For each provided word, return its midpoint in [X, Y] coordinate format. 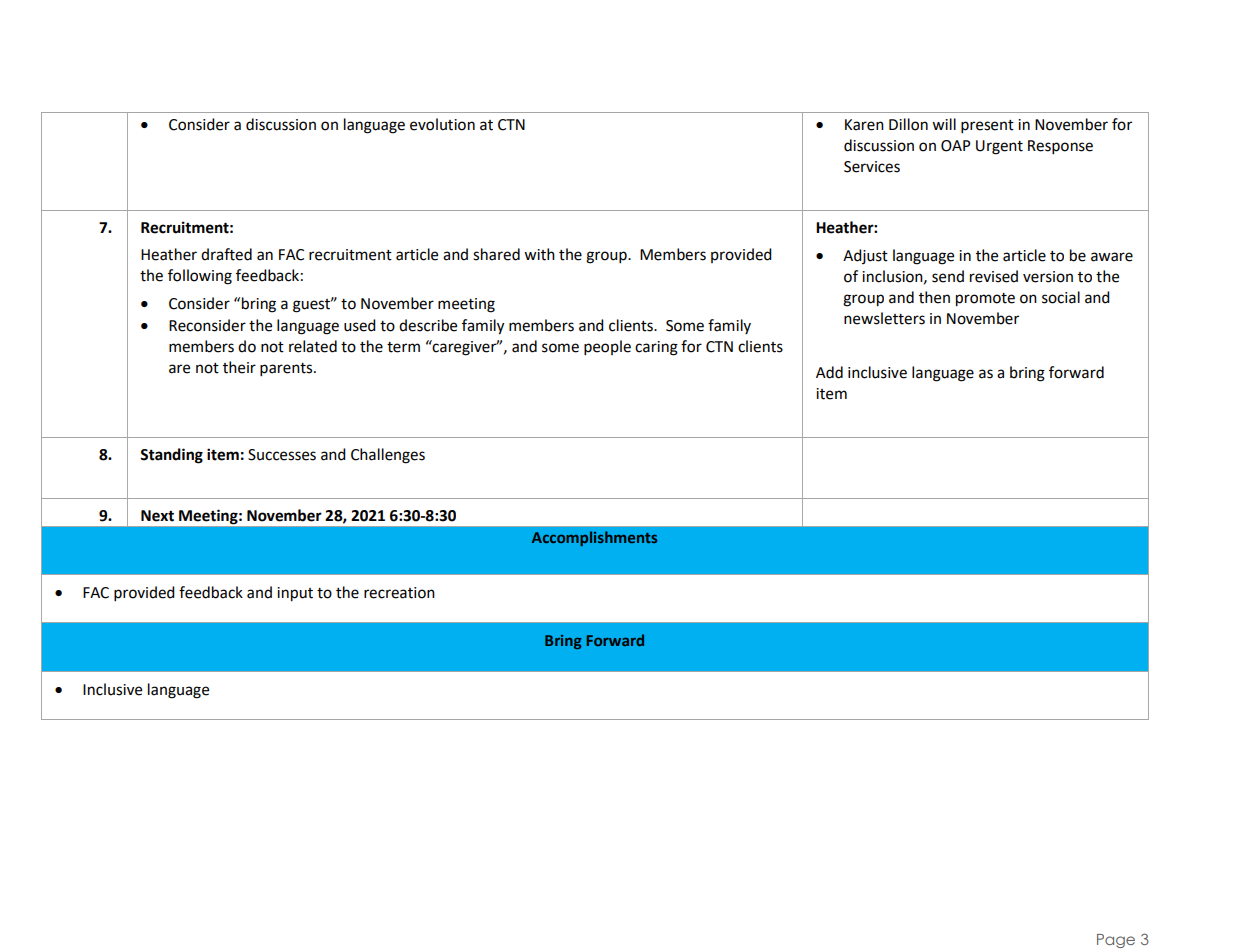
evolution [442, 124]
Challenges [388, 456]
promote [985, 300]
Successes [282, 455]
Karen [864, 125]
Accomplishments [594, 538]
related [313, 346]
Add [829, 372]
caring [656, 348]
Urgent [999, 147]
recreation [399, 593]
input [295, 594]
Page [1116, 941]
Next [157, 516]
